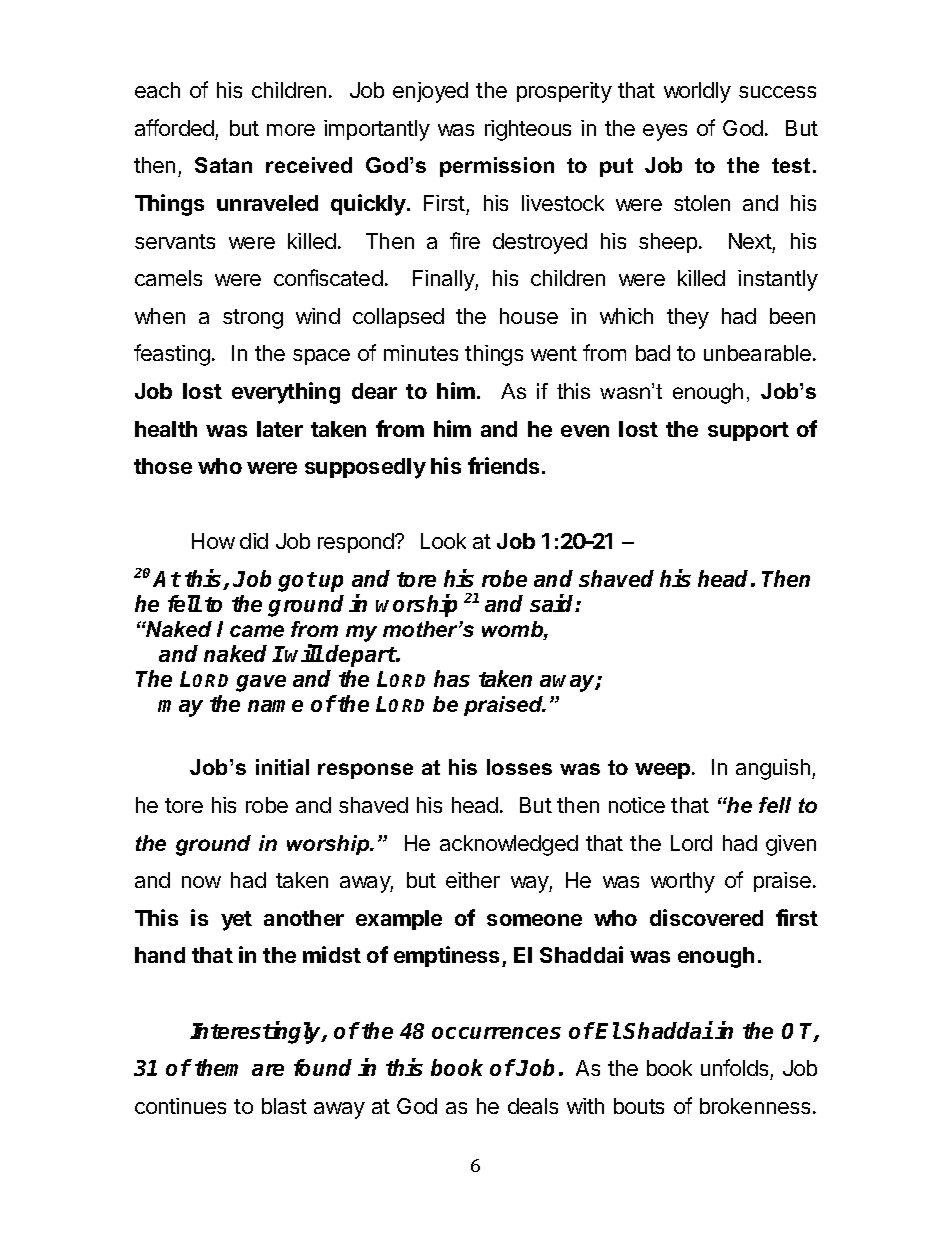 Image resolution: width=952 pixels, height=1233 pixels. I want to click on support, so click(748, 431).
